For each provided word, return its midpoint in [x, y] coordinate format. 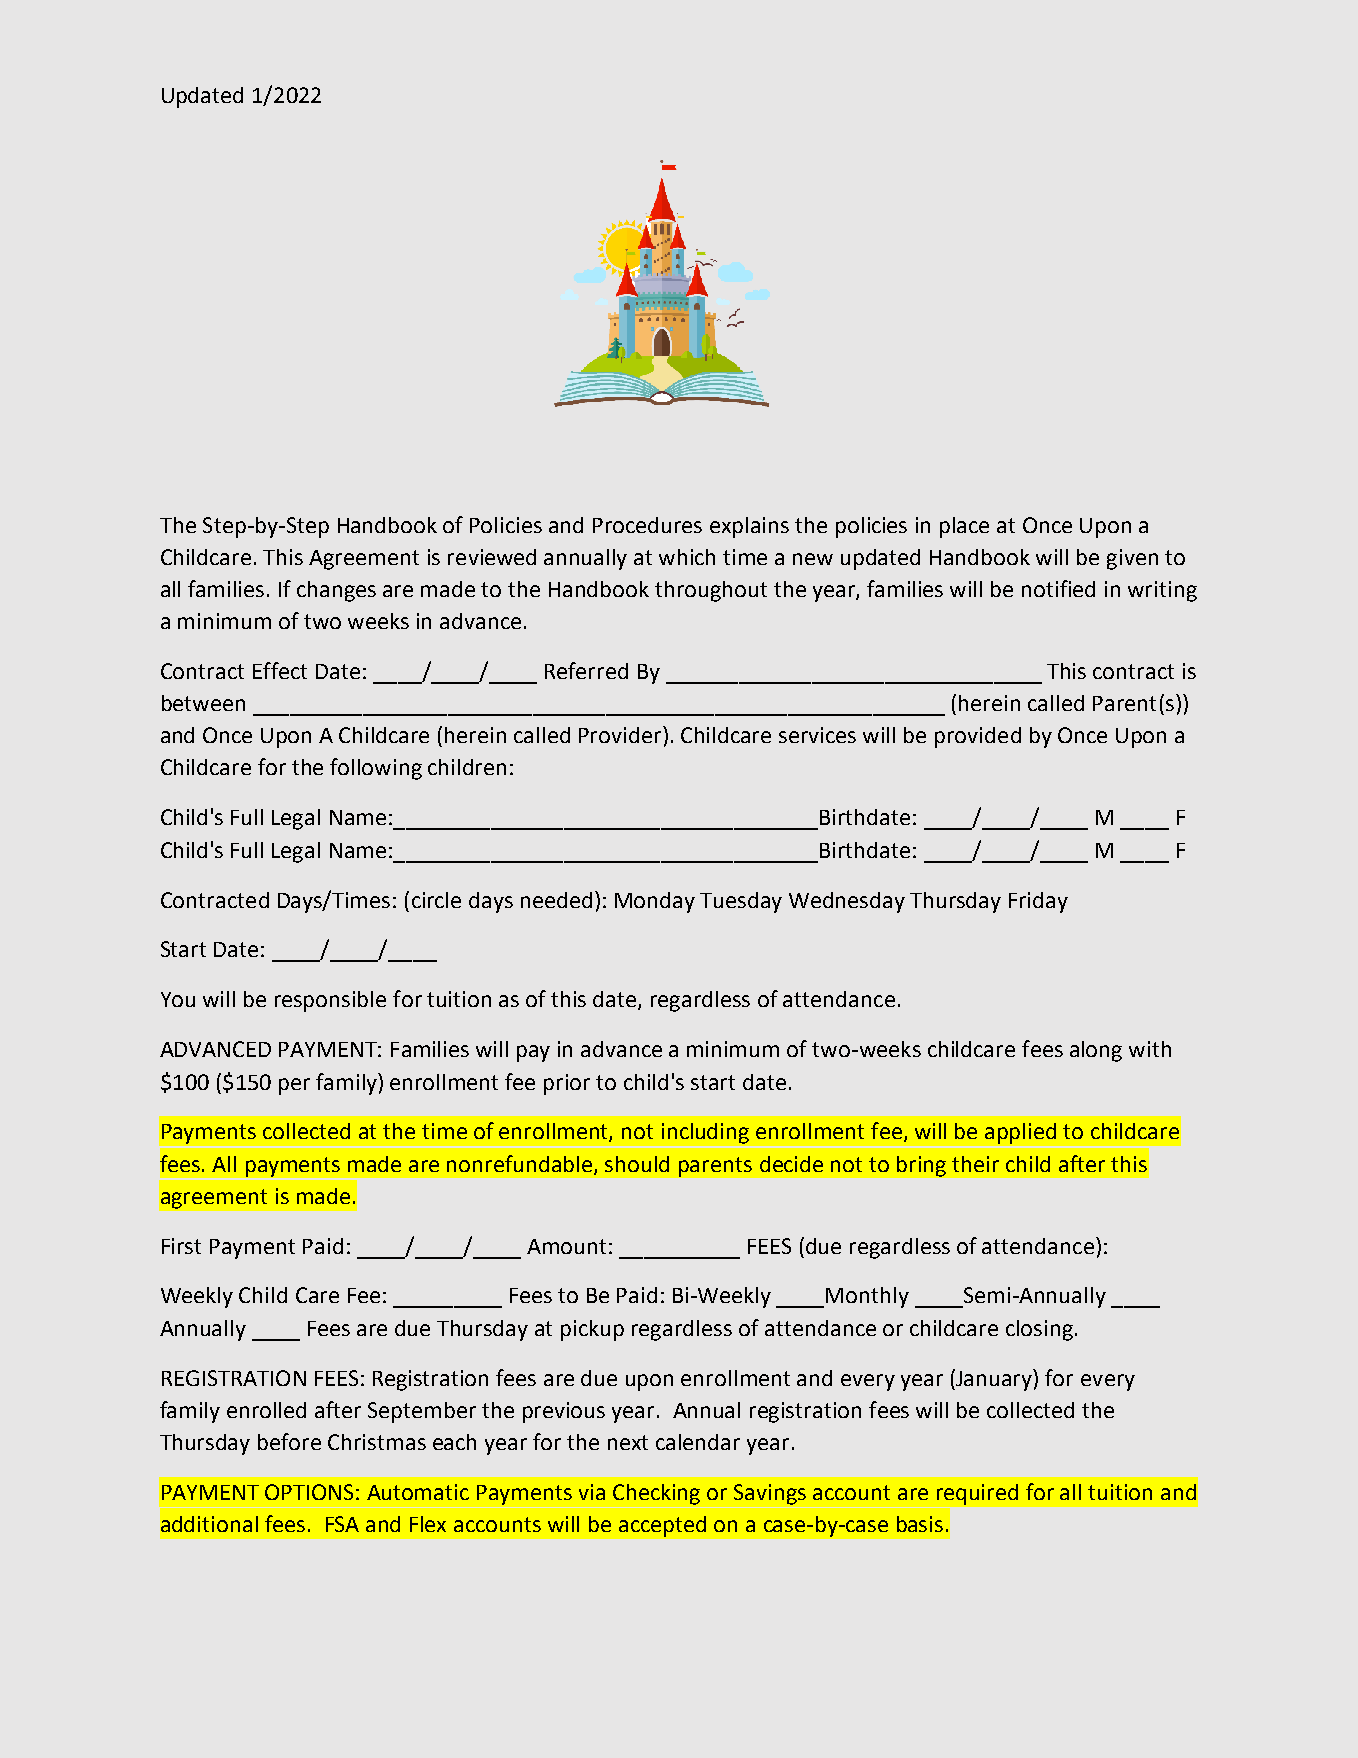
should [637, 1164]
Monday [655, 902]
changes [336, 591]
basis [920, 1524]
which [687, 557]
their [975, 1164]
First [181, 1246]
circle [436, 900]
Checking [656, 1494]
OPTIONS [309, 1492]
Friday [1038, 902]
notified [1058, 588]
